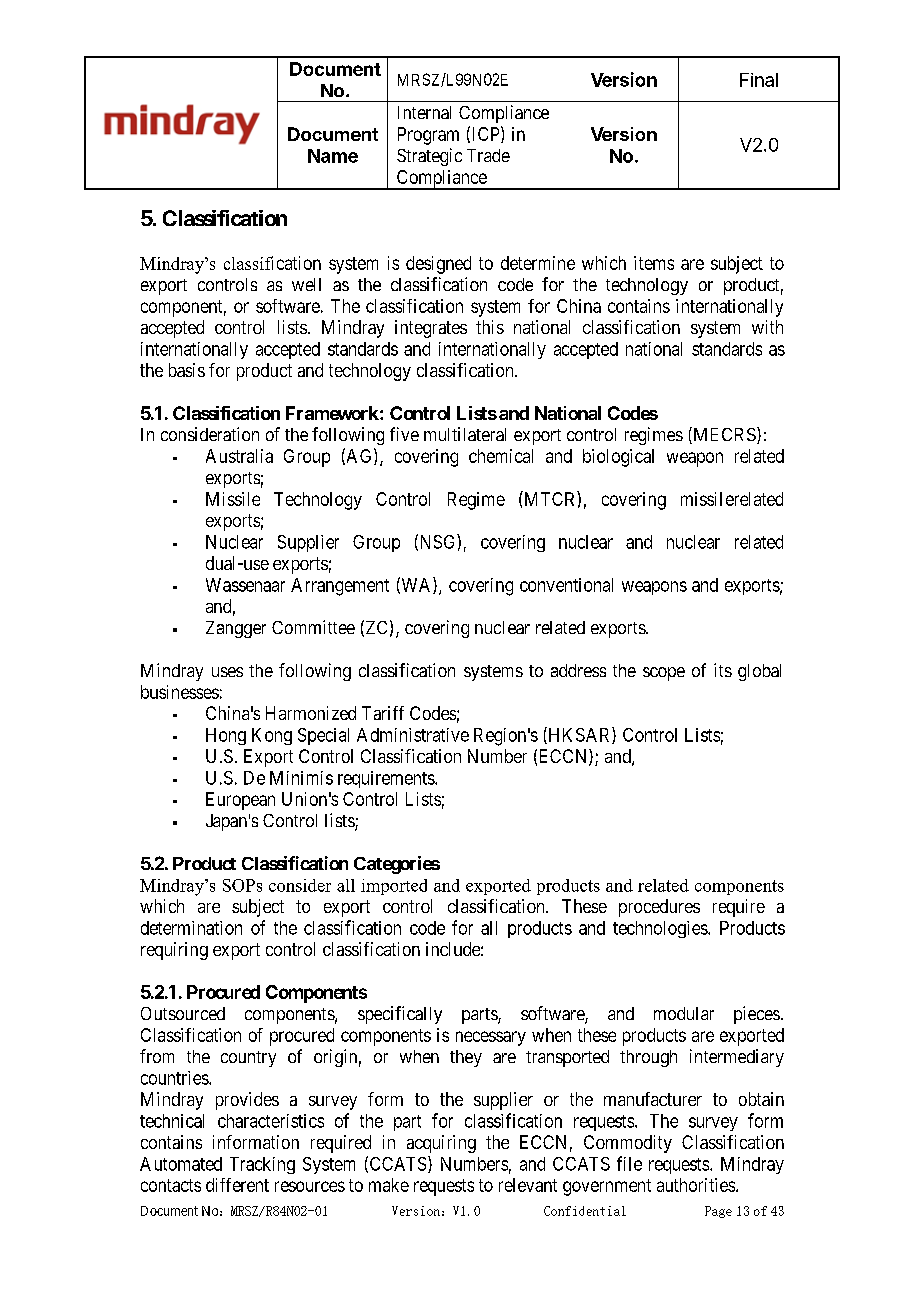 This image has height=1308, width=924. Describe the element at coordinates (237, 1185) in the image. I see `different` at that location.
